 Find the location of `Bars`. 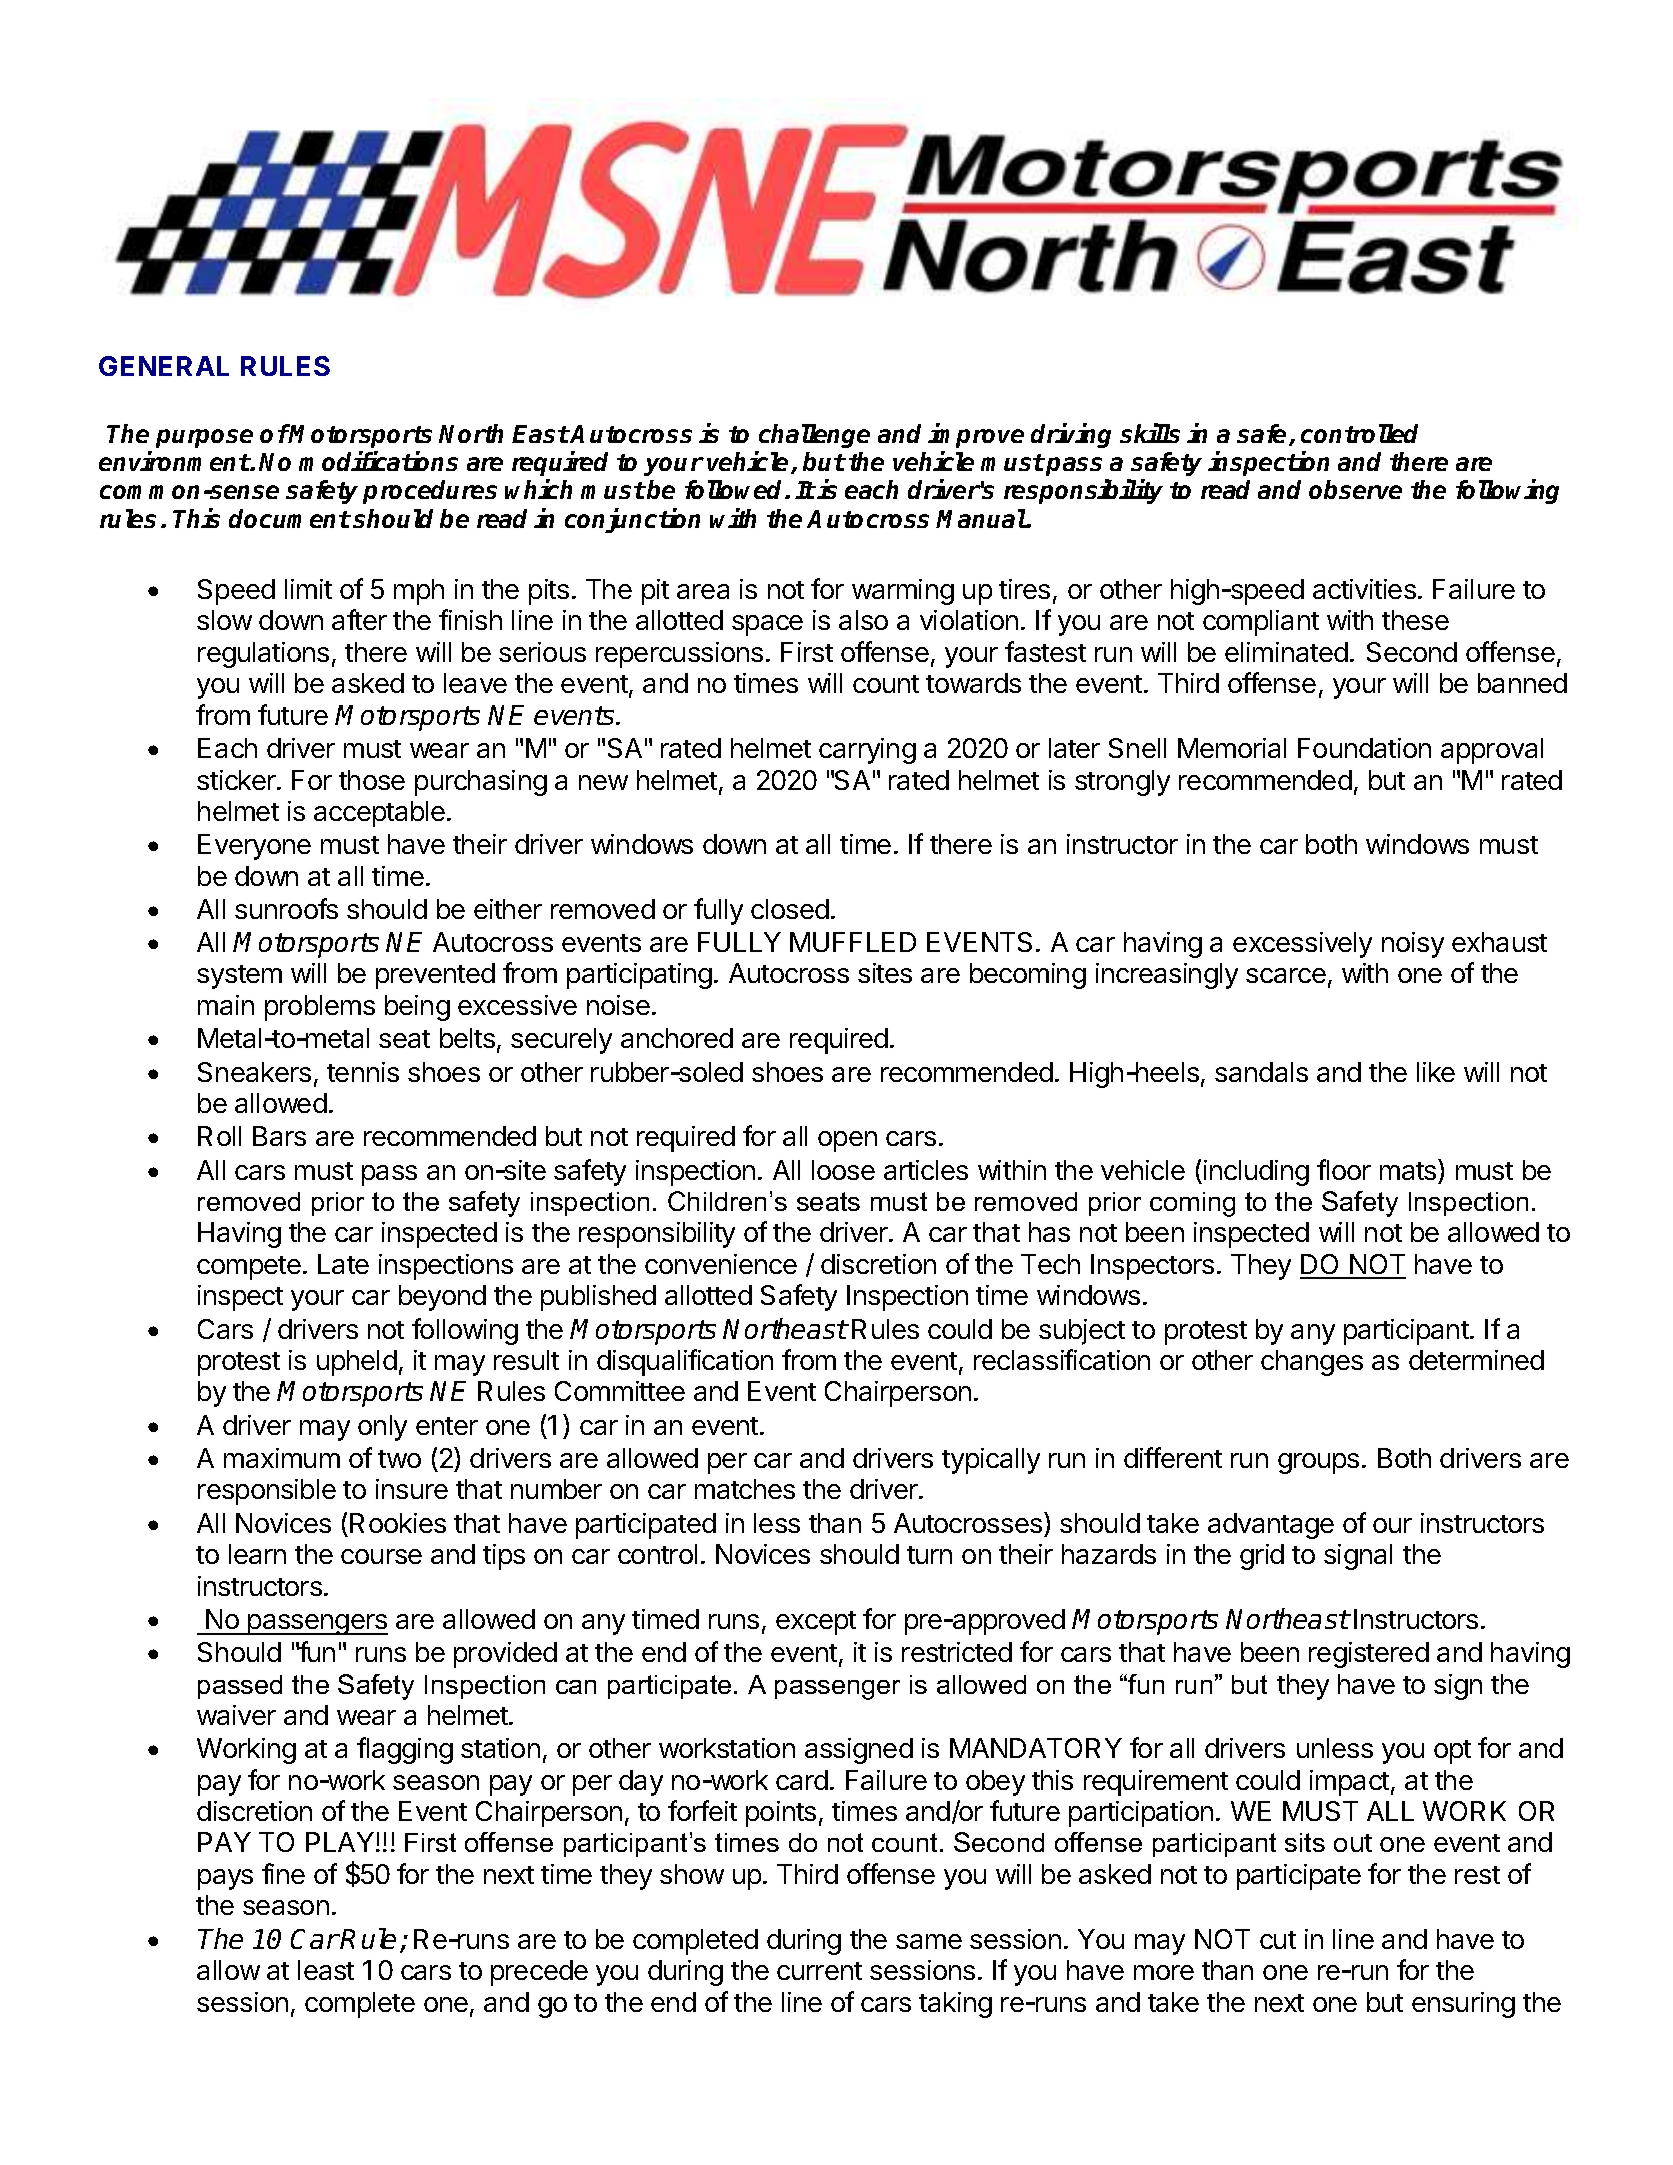

Bars is located at coordinates (279, 1136).
